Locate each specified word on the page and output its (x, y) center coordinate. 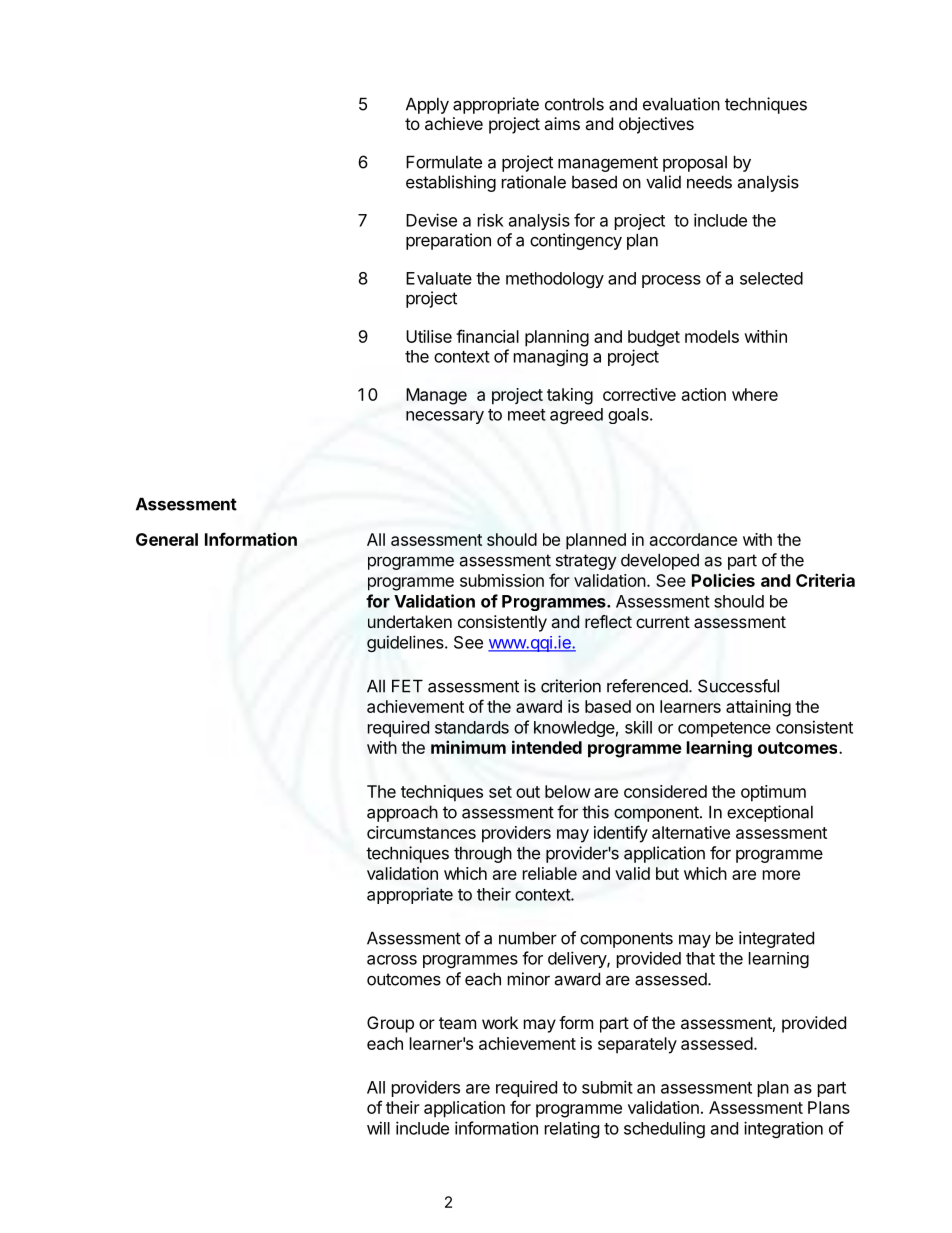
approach (402, 813)
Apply (427, 105)
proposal (695, 164)
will (378, 1128)
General (167, 539)
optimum (773, 793)
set (500, 792)
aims (562, 123)
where (755, 394)
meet (527, 415)
